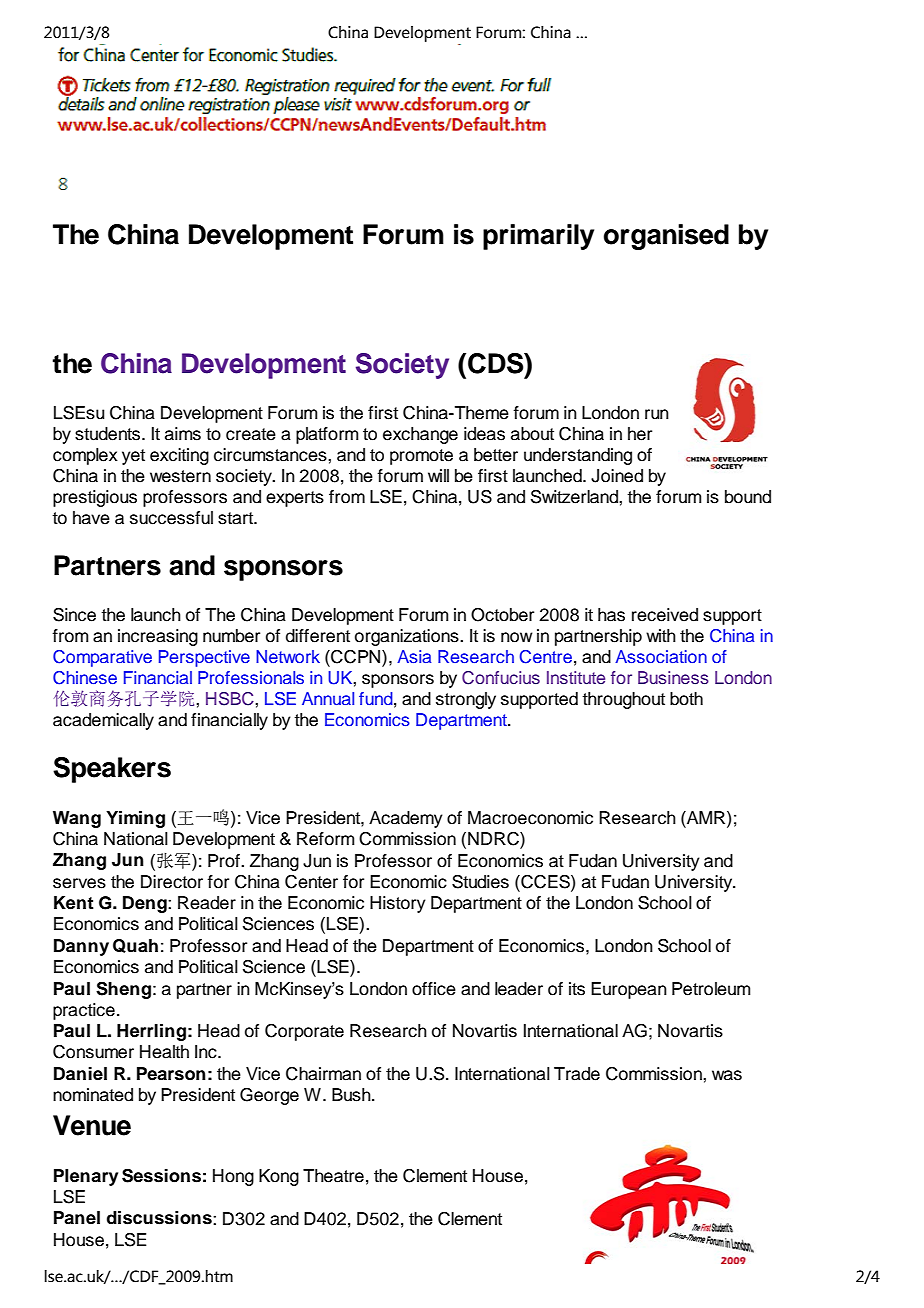 This image has width=924, height=1308. Describe the element at coordinates (408, 637) in the image. I see `organizations` at that location.
